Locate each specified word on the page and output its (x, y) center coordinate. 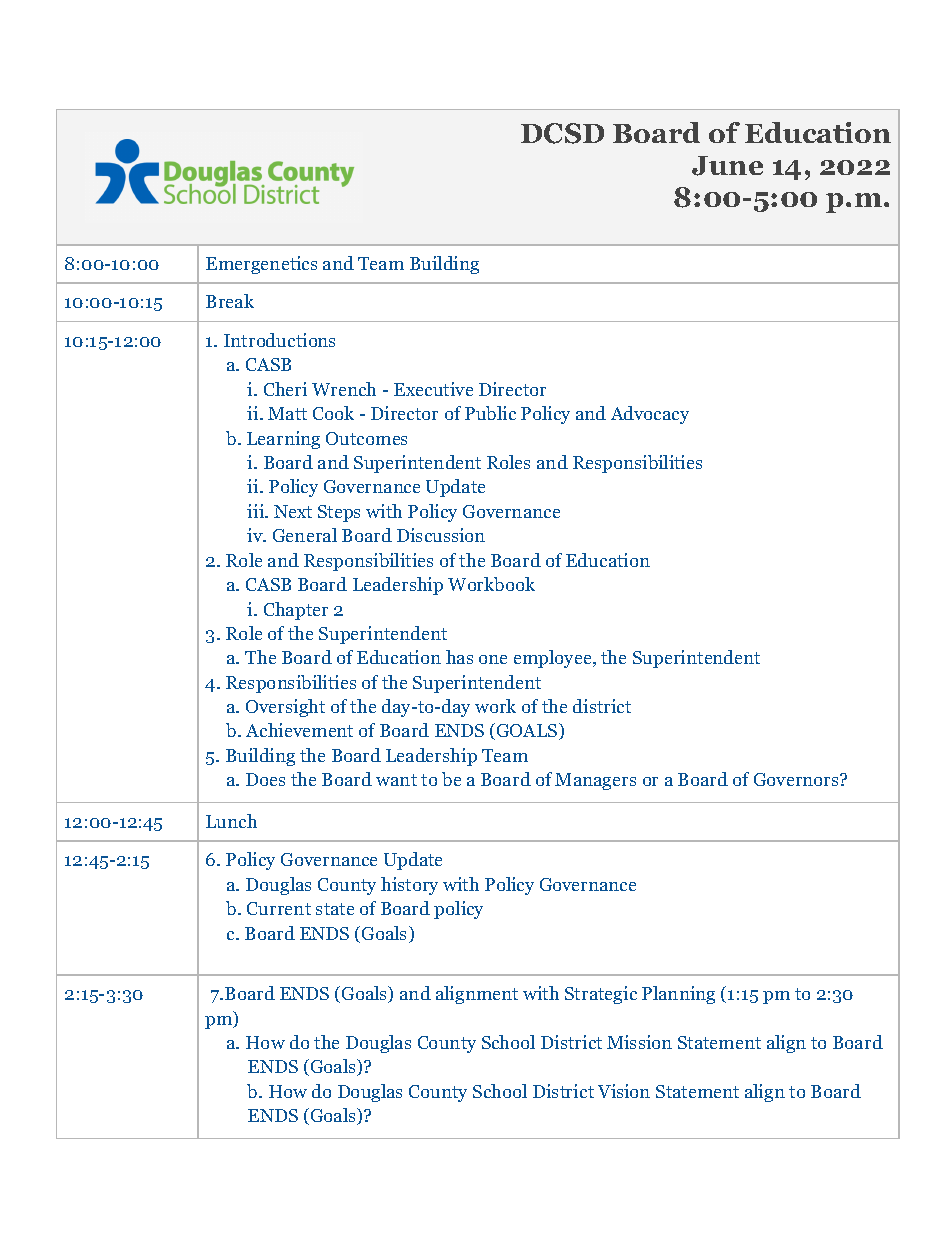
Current (279, 908)
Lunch (231, 821)
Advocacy (650, 415)
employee (554, 659)
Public (490, 413)
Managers (595, 781)
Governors (797, 779)
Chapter (296, 611)
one (493, 659)
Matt (287, 413)
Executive (433, 389)
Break (230, 301)
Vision (624, 1091)
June (727, 166)
